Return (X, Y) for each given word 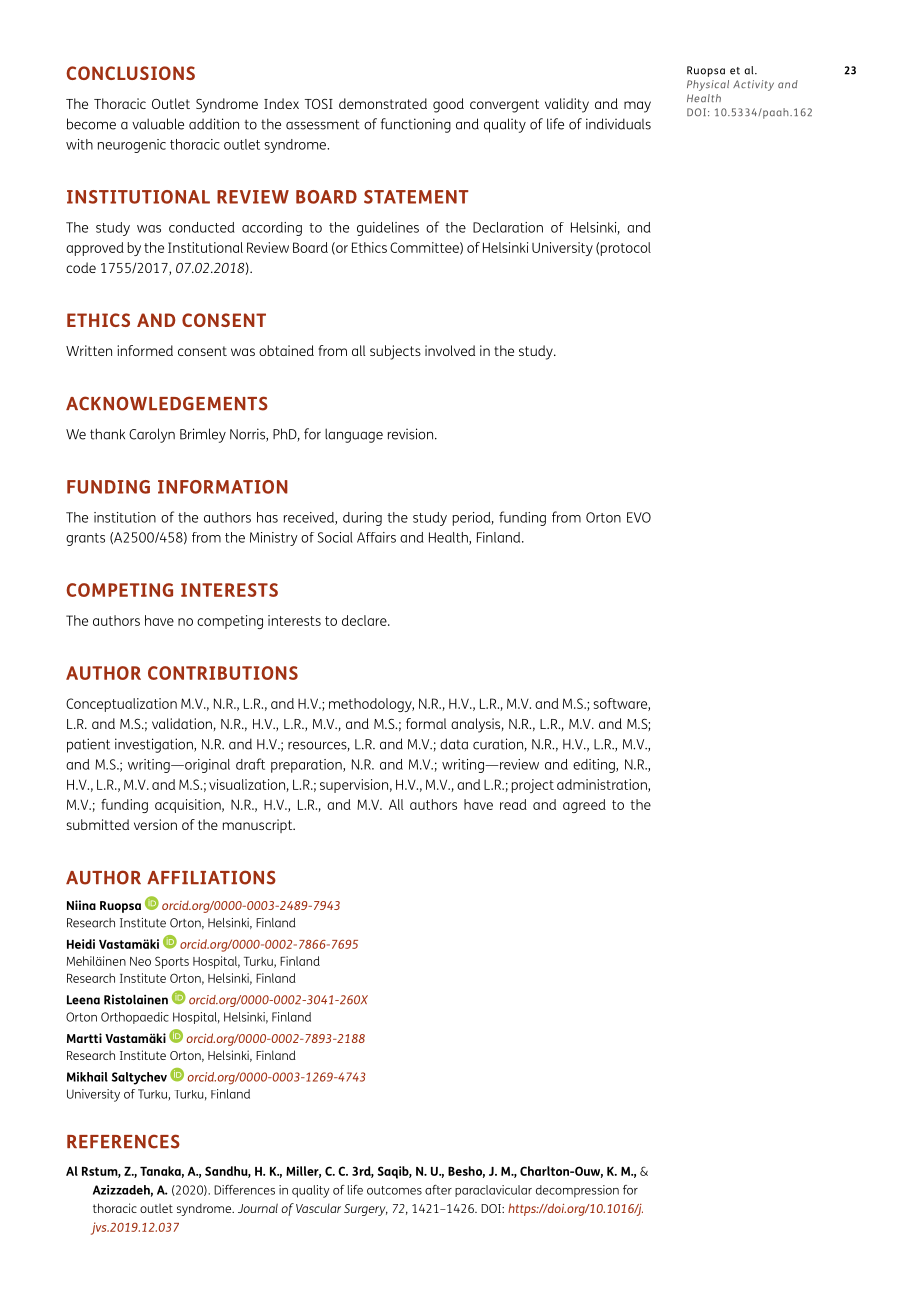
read (513, 804)
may (637, 107)
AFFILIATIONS (211, 877)
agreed (584, 806)
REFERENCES (123, 1141)
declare (365, 620)
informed (145, 350)
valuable (158, 124)
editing (595, 766)
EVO (639, 517)
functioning (416, 125)
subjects (395, 352)
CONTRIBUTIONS (223, 673)
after (438, 1190)
